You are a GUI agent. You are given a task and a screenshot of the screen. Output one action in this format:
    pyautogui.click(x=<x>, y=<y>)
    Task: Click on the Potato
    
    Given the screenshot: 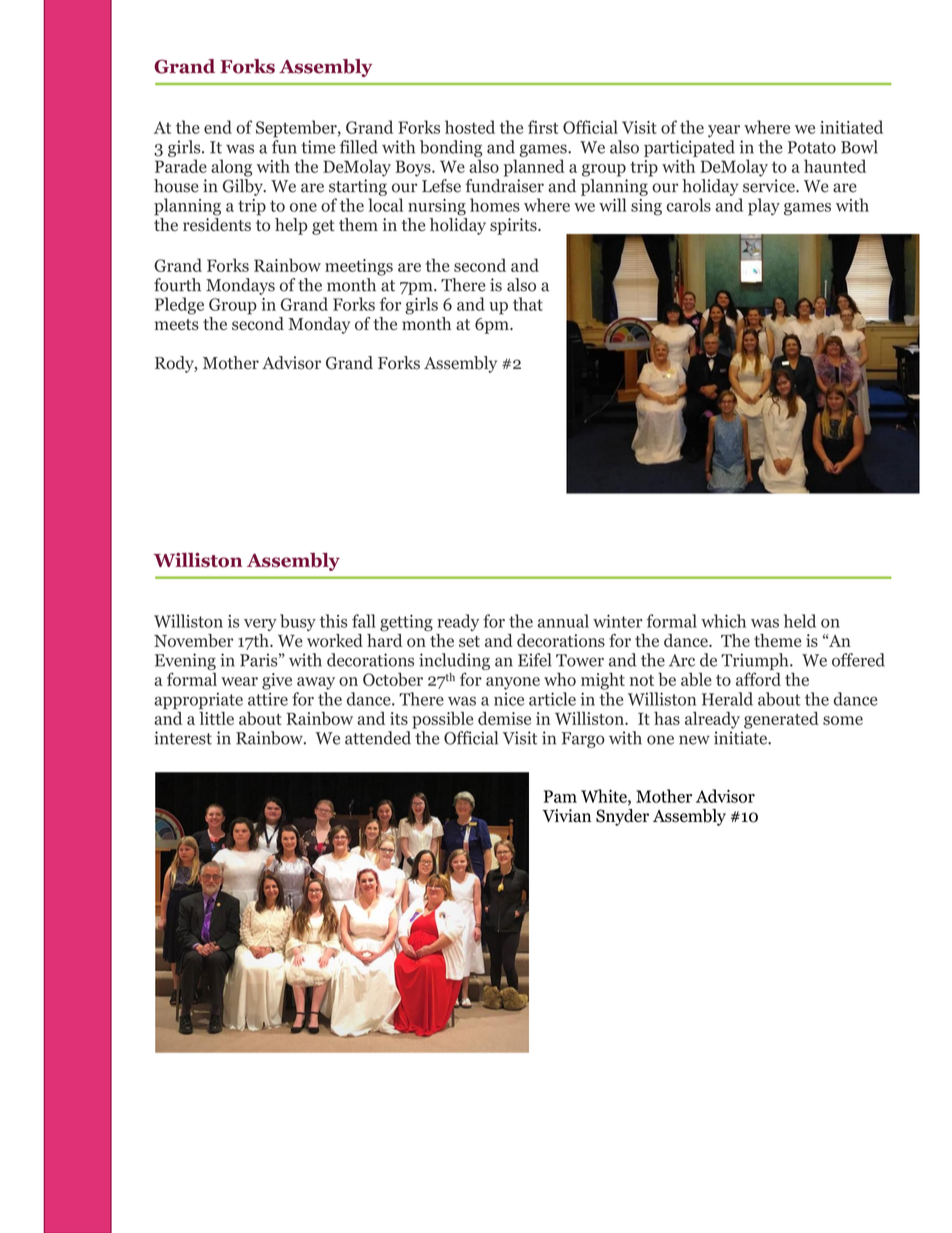 What is the action you would take?
    pyautogui.click(x=812, y=147)
